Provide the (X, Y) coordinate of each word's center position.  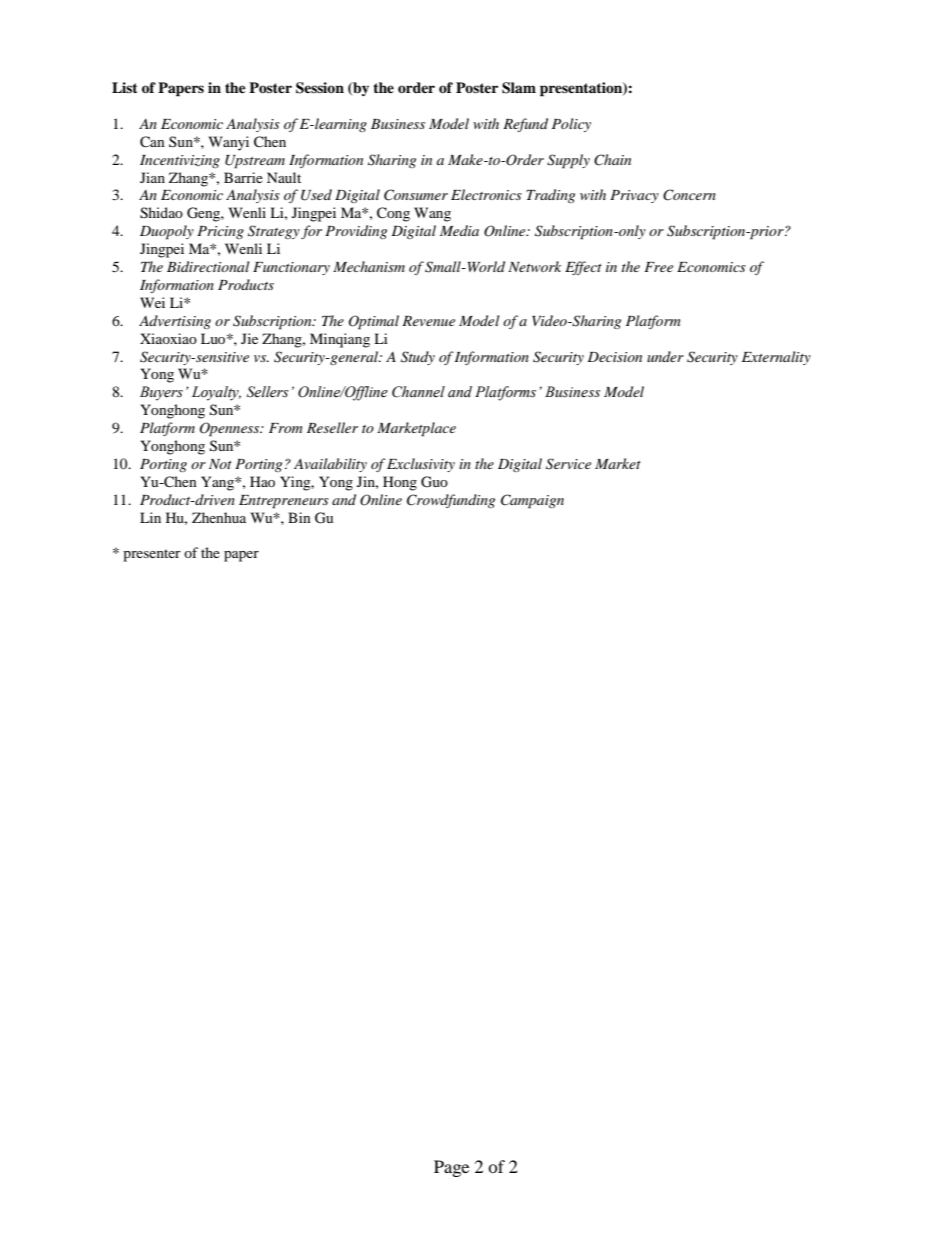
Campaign (532, 501)
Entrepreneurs (284, 502)
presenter (152, 555)
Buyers (161, 393)
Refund (525, 125)
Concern (689, 195)
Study (418, 358)
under (665, 356)
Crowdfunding (451, 501)
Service (568, 464)
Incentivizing (180, 161)
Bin (299, 517)
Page (451, 1168)
